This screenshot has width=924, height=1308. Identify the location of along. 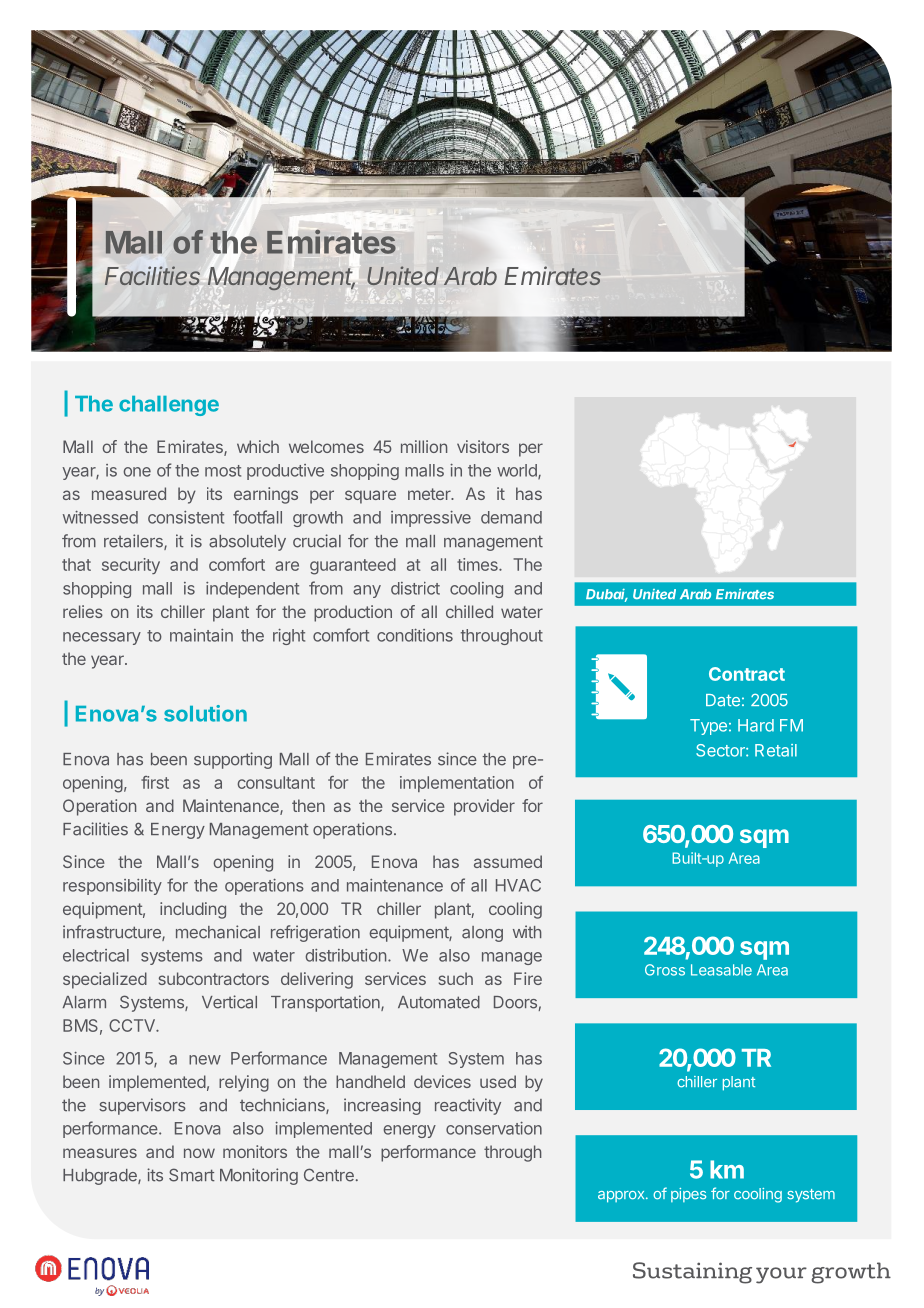
(482, 934).
